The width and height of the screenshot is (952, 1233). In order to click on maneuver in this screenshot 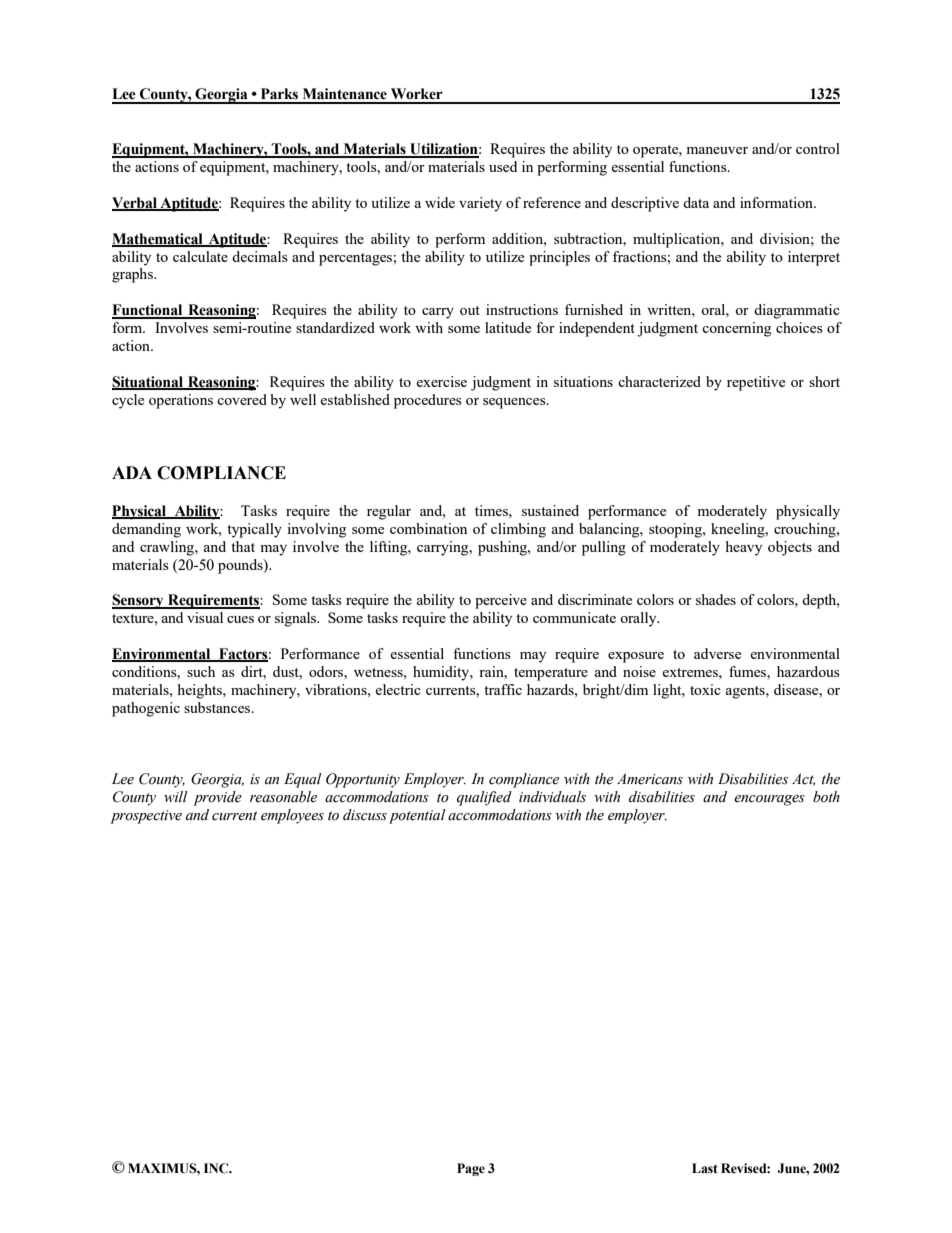, I will do `click(717, 150)`.
